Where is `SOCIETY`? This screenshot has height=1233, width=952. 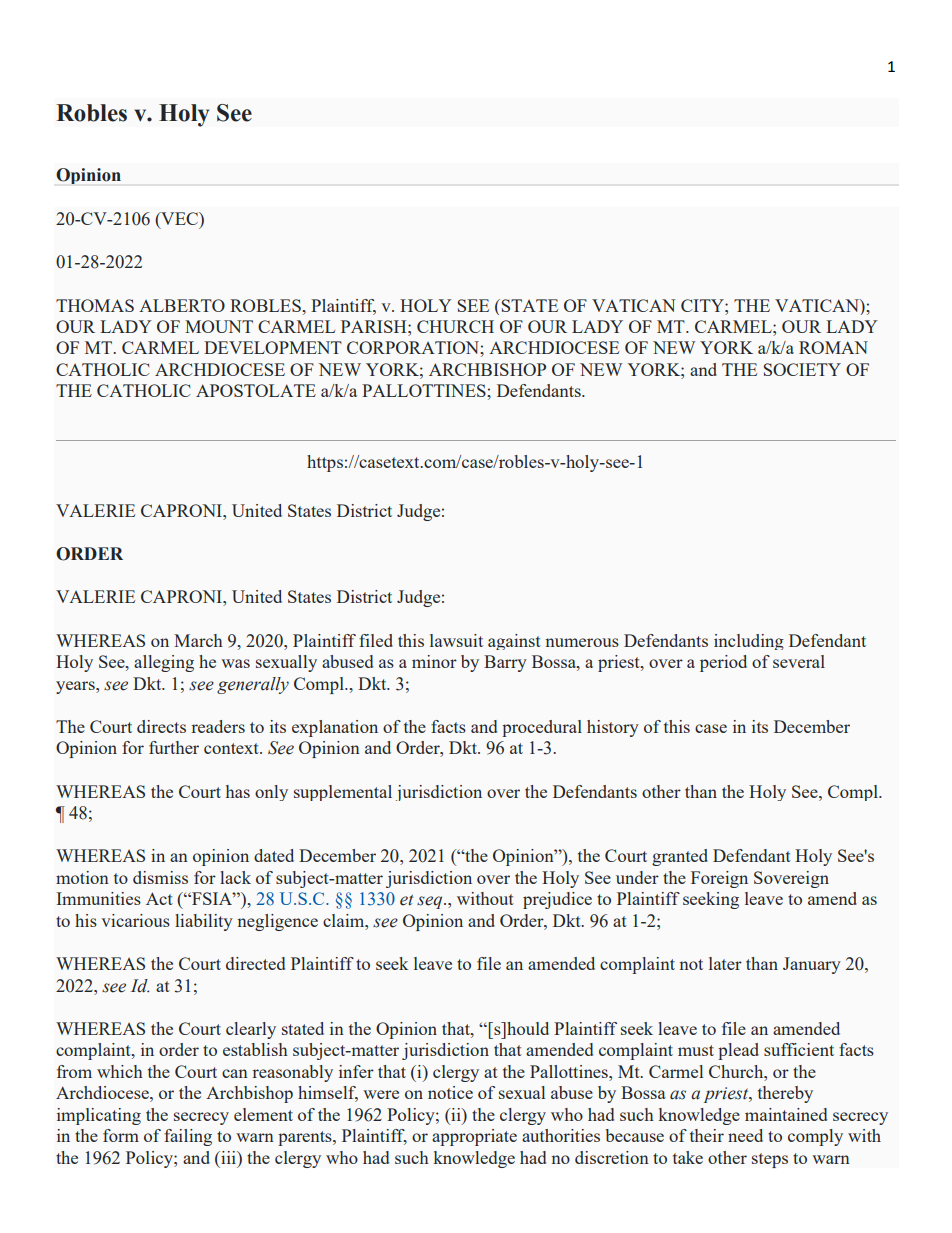 SOCIETY is located at coordinates (802, 369).
